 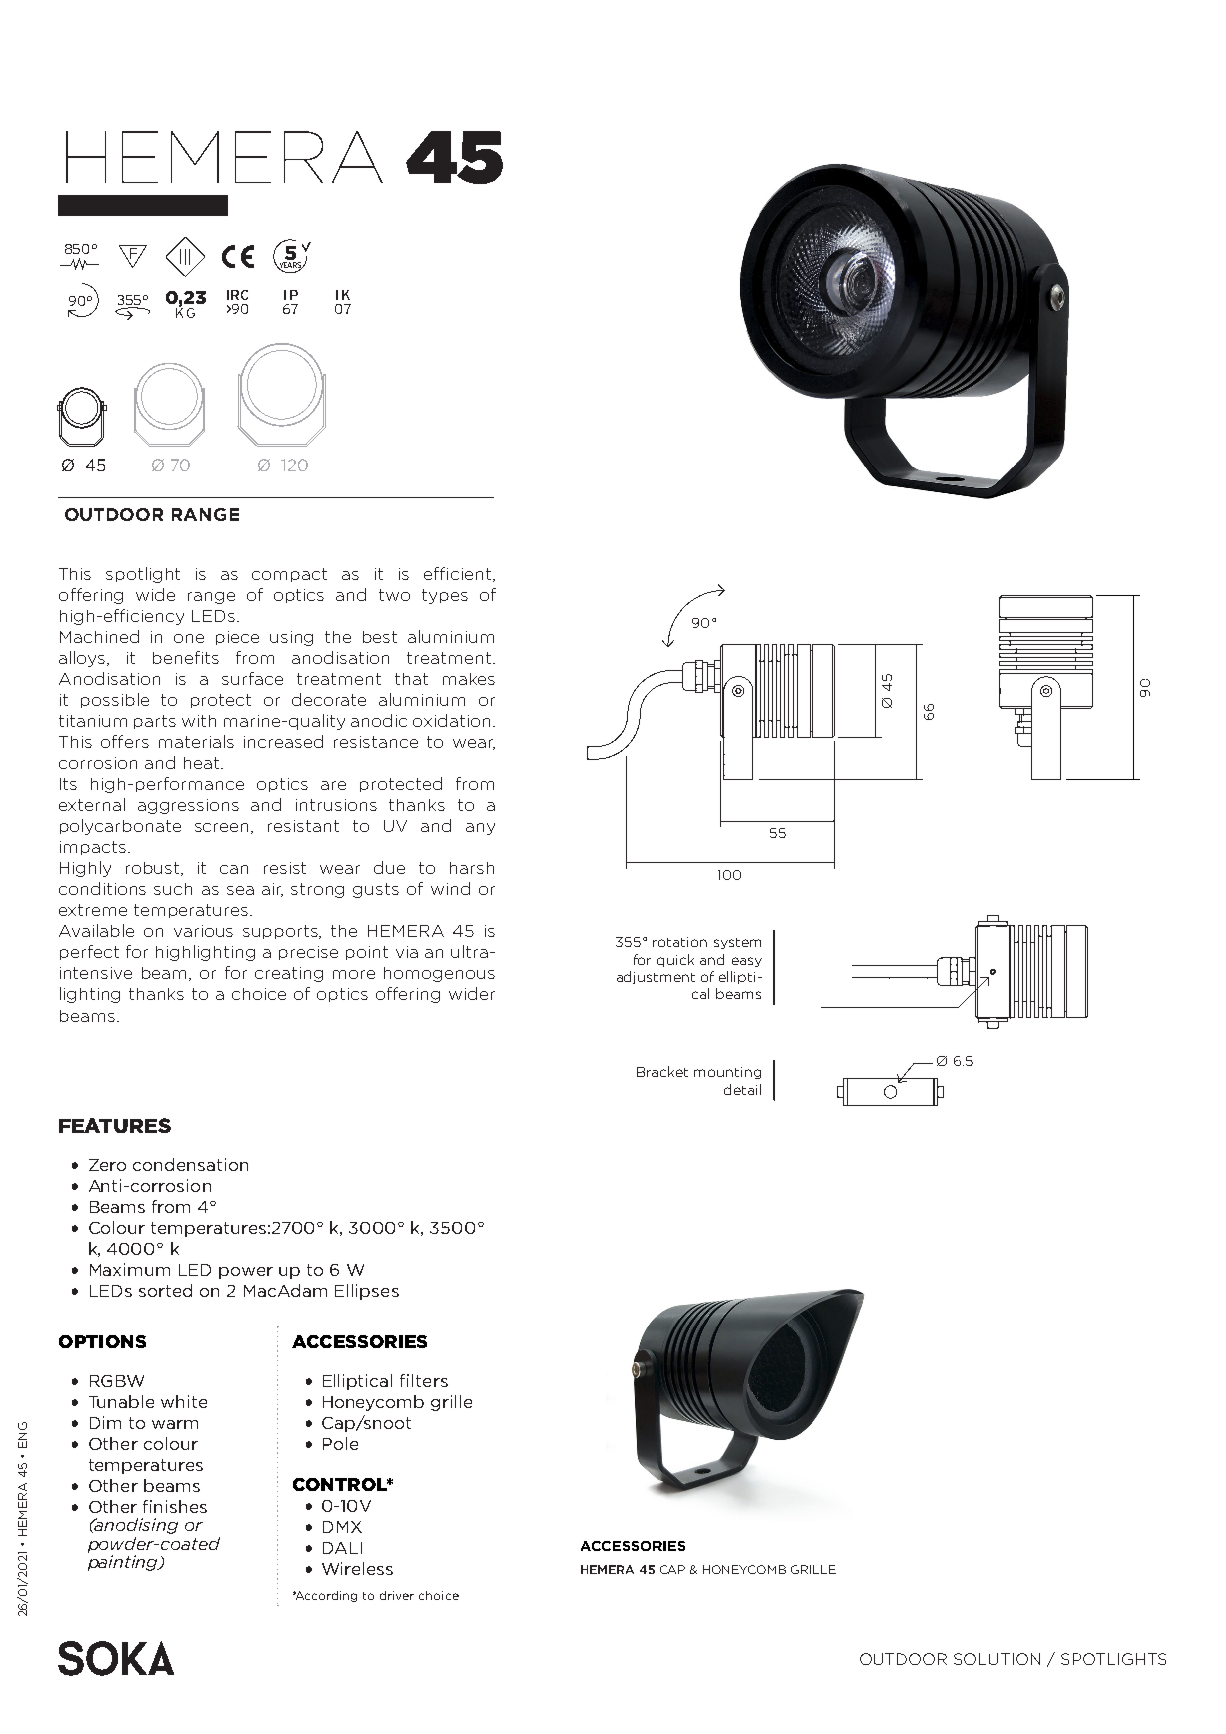 I want to click on detail, so click(x=742, y=1089).
